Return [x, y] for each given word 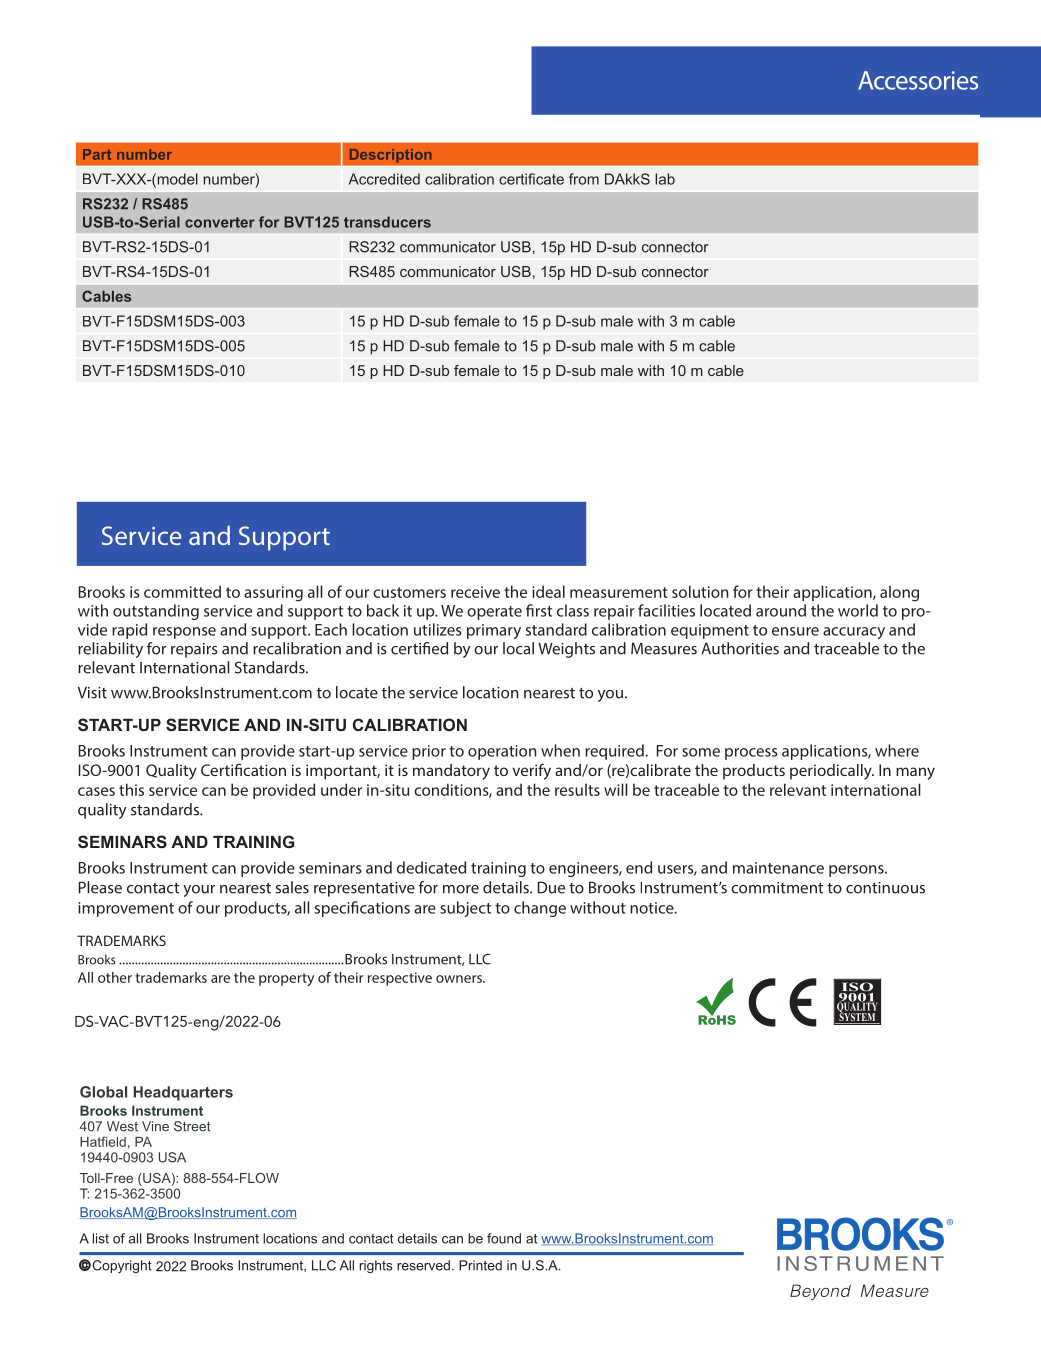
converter [220, 222]
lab [665, 179]
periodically [832, 772]
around [781, 610]
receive [475, 592]
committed [182, 591]
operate [494, 613]
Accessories [918, 80]
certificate [531, 179]
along [899, 593]
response [184, 633]
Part [97, 154]
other [115, 977]
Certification [243, 770]
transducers [387, 222]
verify [531, 772]
